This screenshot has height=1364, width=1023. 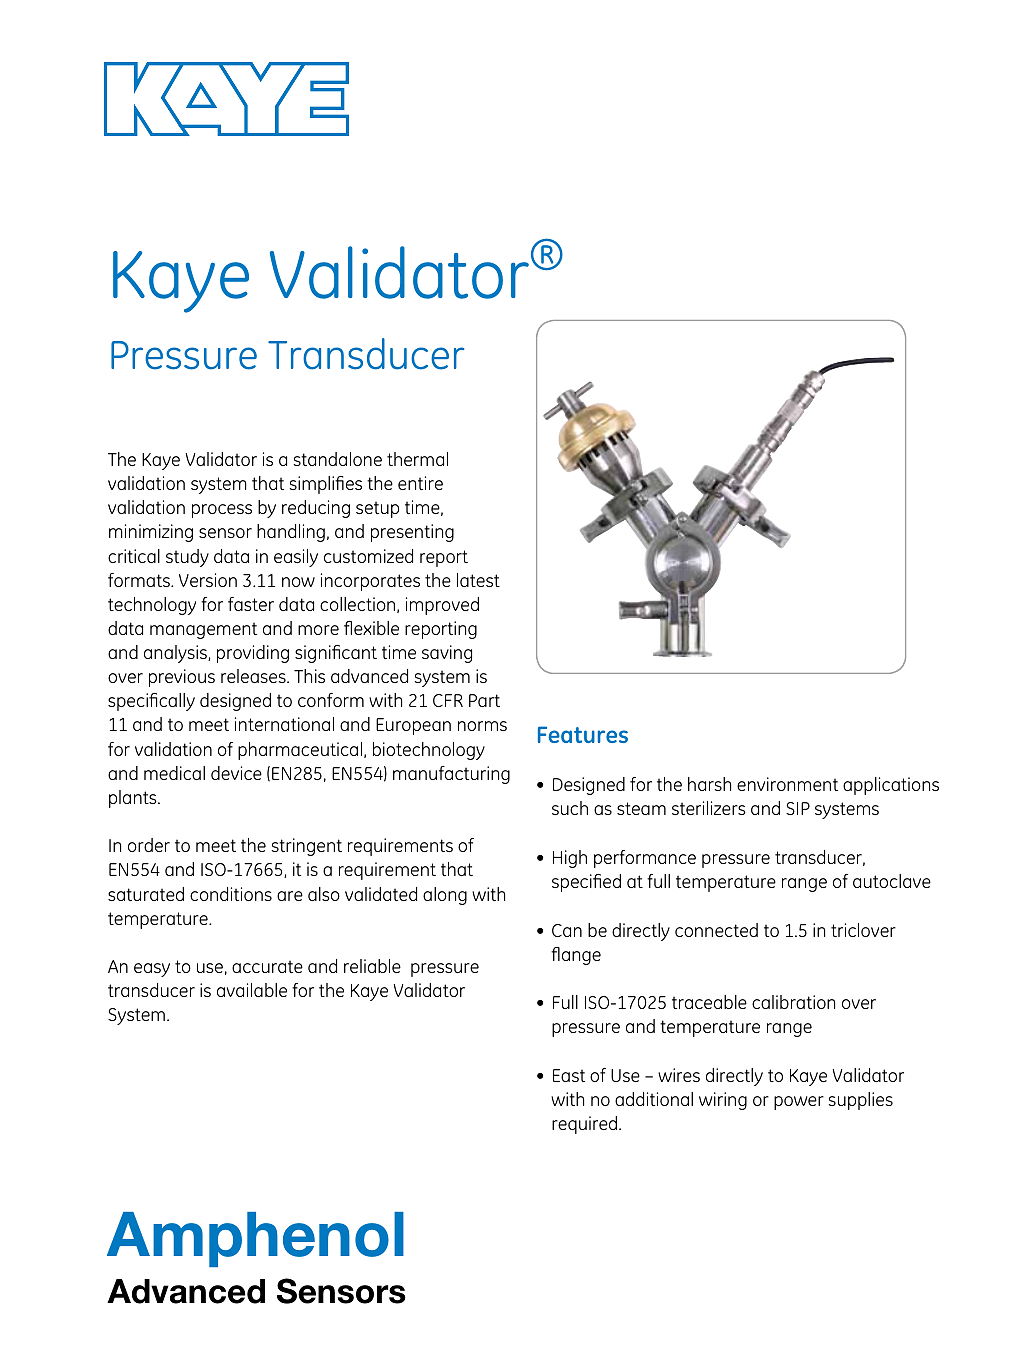 I want to click on thermal, so click(x=417, y=459).
